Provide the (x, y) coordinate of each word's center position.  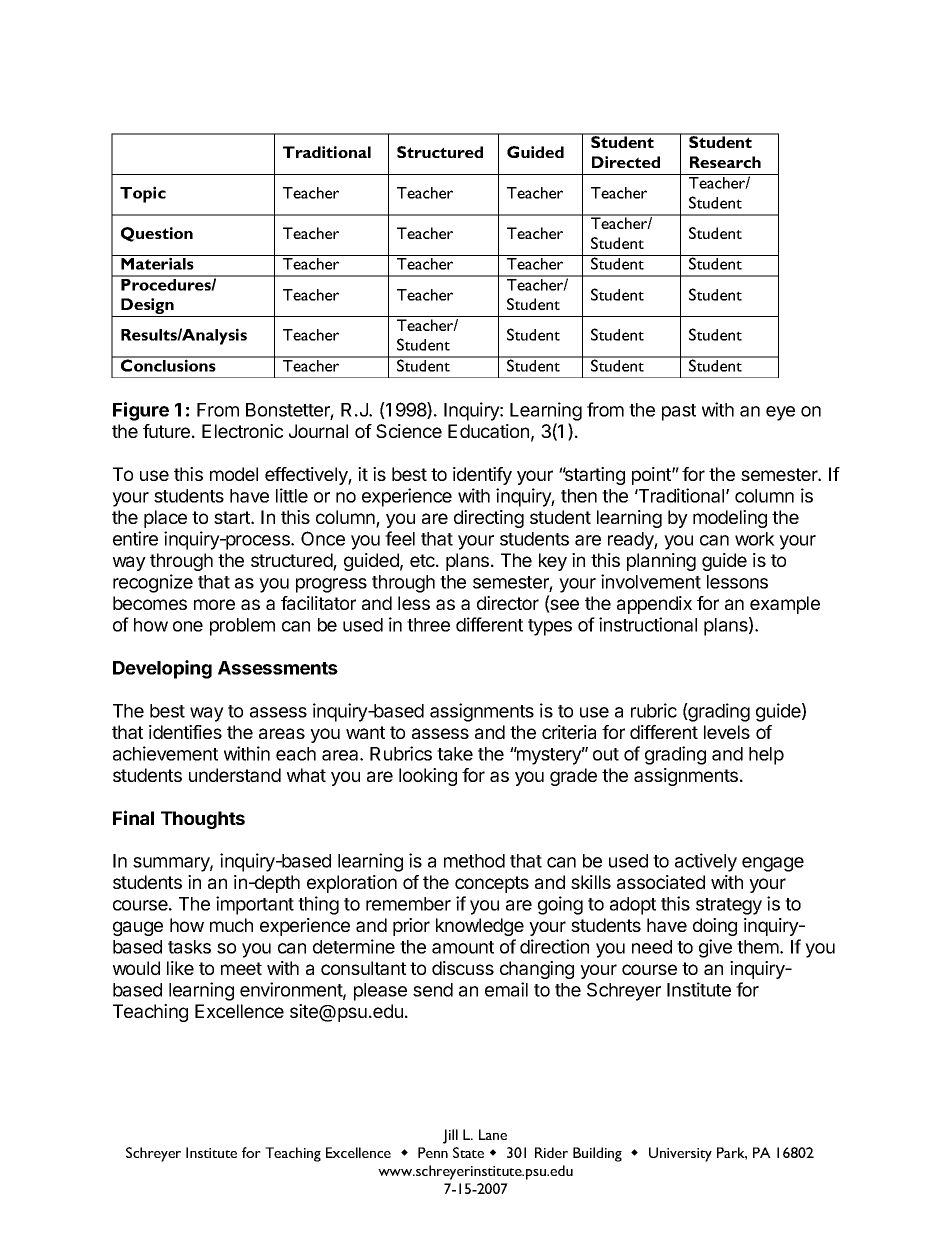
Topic (143, 194)
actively (706, 862)
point (652, 476)
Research (725, 162)
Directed (626, 162)
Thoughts (203, 820)
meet (241, 968)
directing (489, 519)
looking (428, 777)
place (165, 519)
